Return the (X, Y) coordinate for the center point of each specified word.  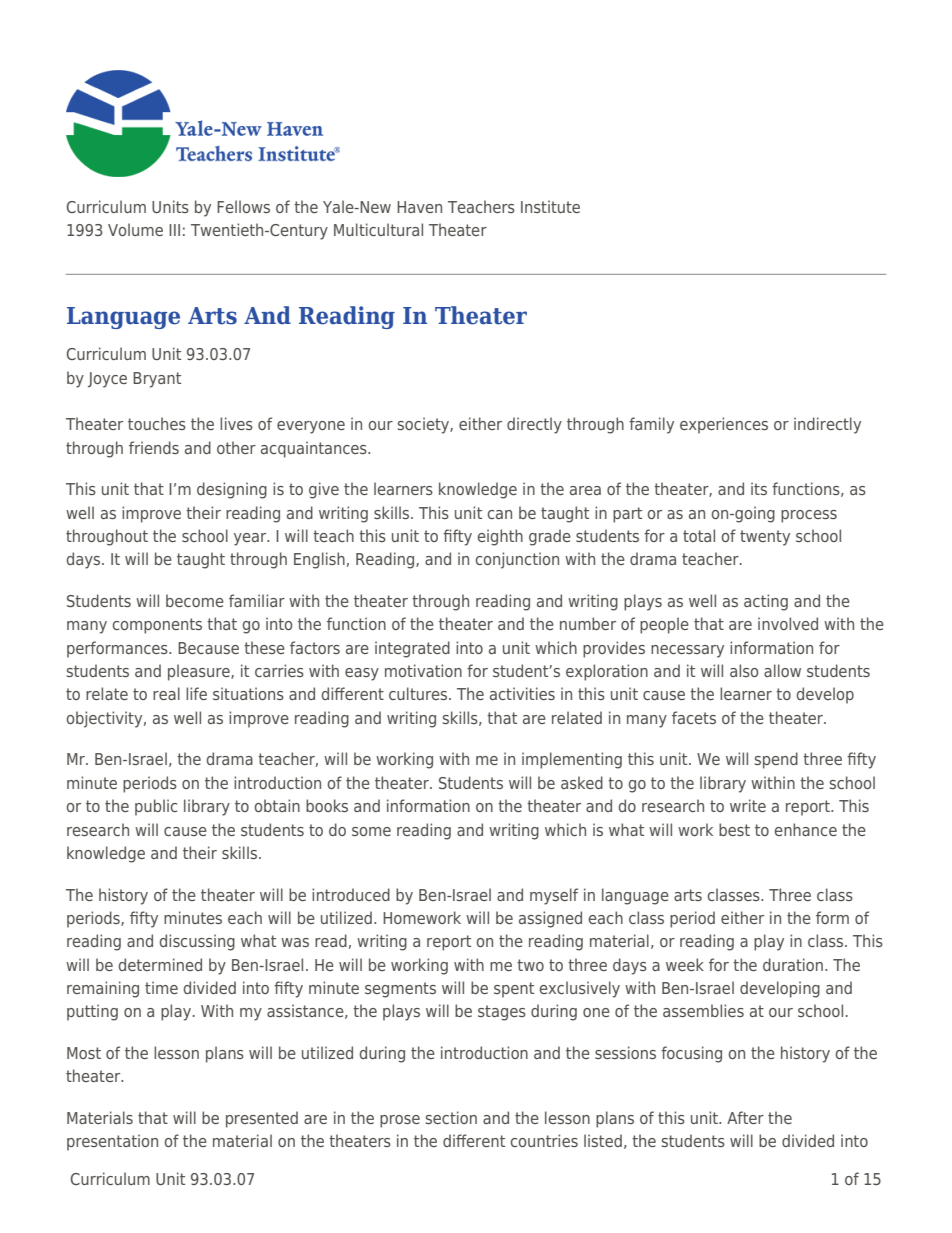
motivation (423, 670)
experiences (724, 425)
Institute (550, 206)
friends (154, 447)
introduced (351, 894)
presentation (112, 1142)
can (500, 514)
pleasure (200, 672)
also (744, 670)
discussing (197, 942)
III (174, 230)
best (734, 829)
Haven (419, 207)
